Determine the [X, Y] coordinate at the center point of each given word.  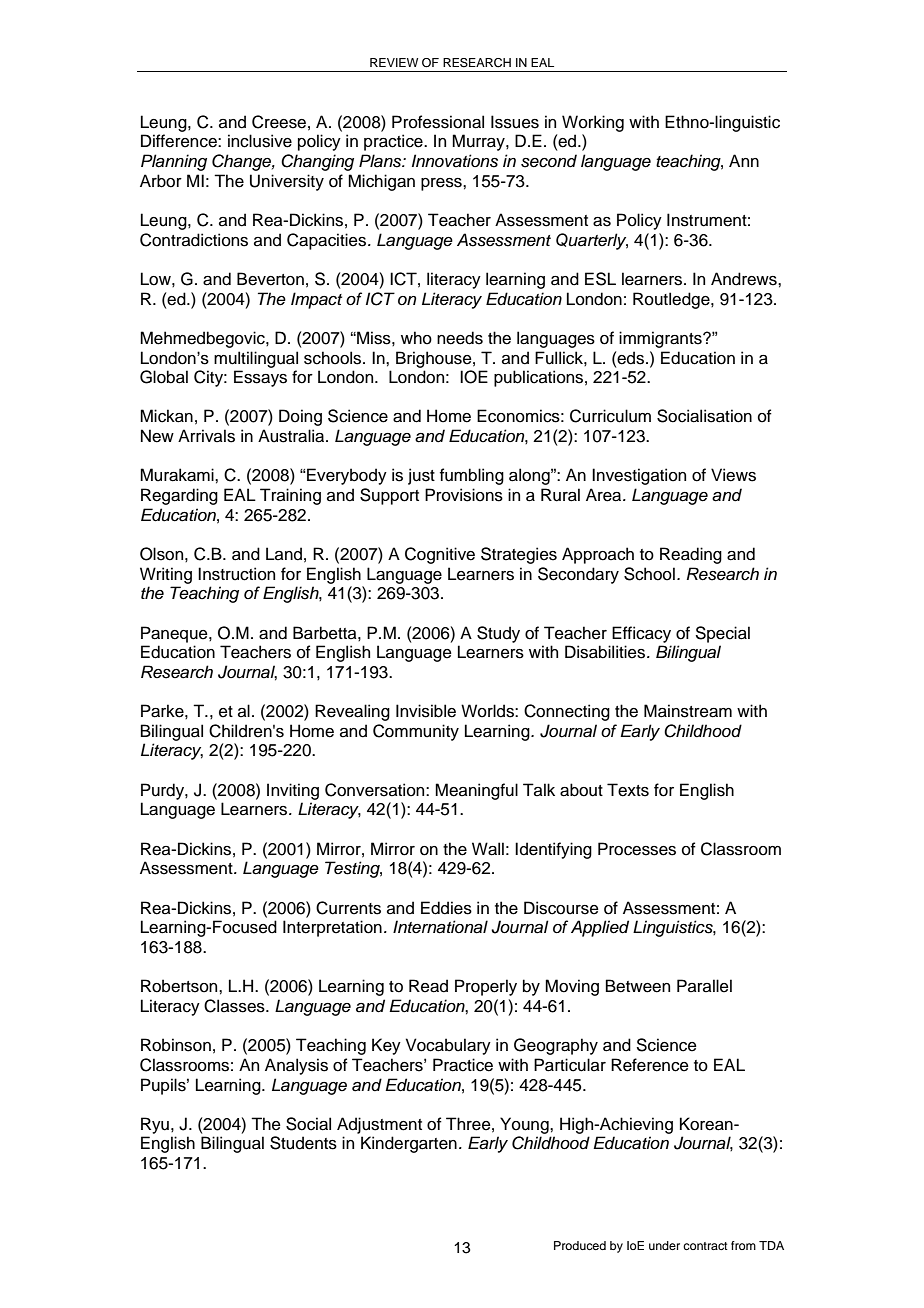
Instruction [236, 574]
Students [303, 1143]
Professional [438, 122]
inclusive [260, 141]
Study [498, 634]
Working [593, 123]
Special [723, 634]
